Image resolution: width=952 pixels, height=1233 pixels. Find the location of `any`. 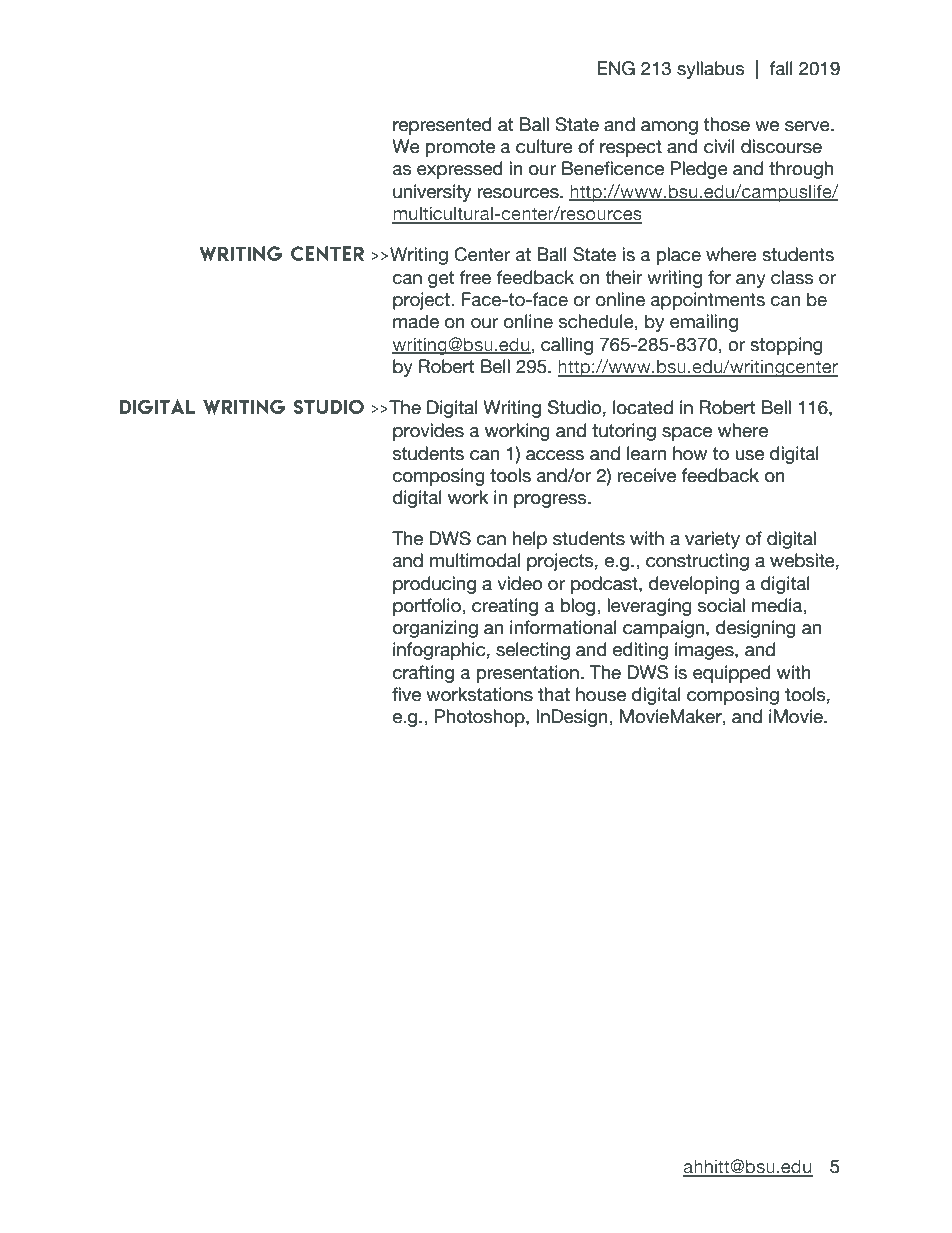

any is located at coordinates (751, 281).
